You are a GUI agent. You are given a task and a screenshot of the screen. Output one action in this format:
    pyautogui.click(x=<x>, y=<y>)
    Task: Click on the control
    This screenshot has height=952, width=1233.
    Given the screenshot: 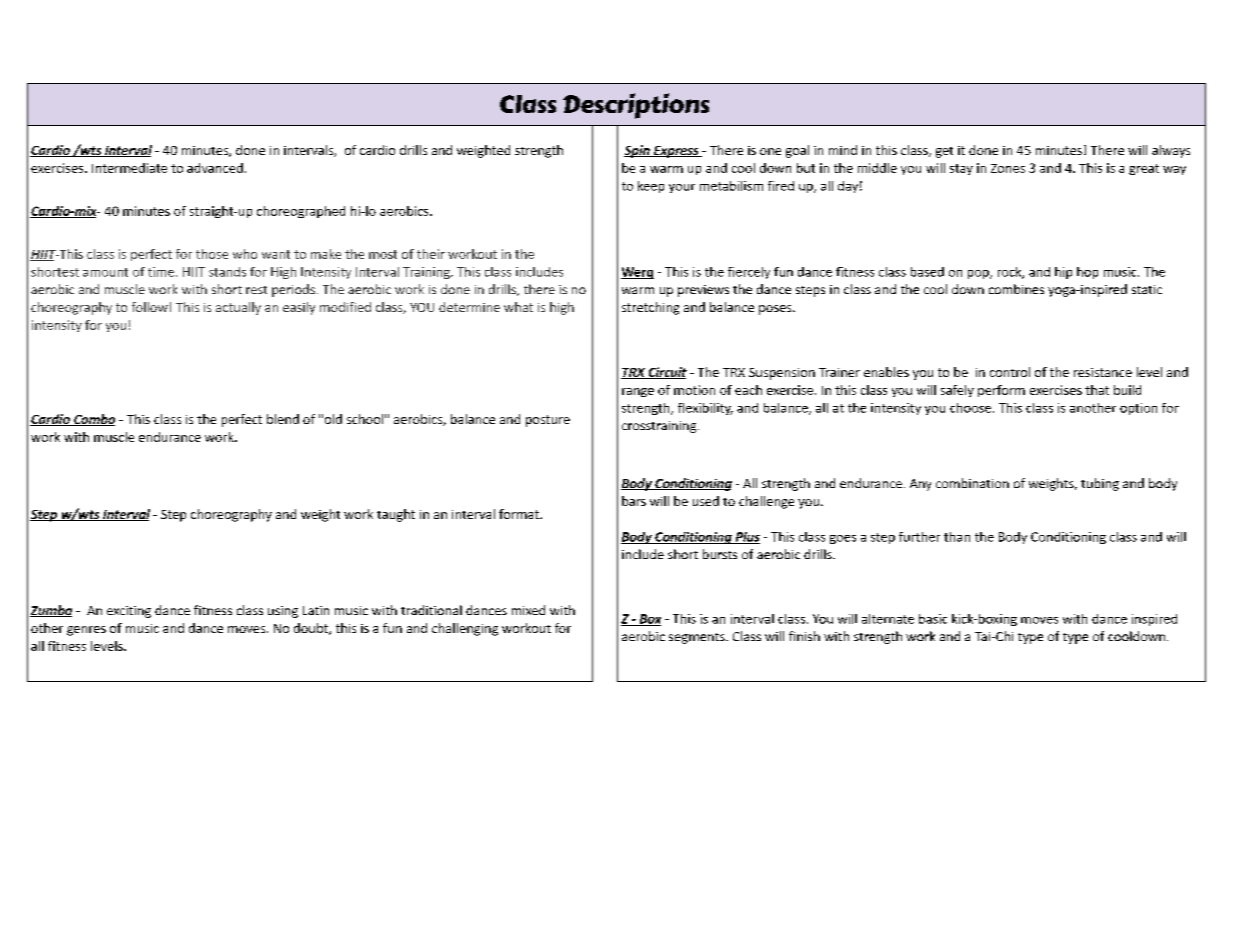 What is the action you would take?
    pyautogui.click(x=1010, y=372)
